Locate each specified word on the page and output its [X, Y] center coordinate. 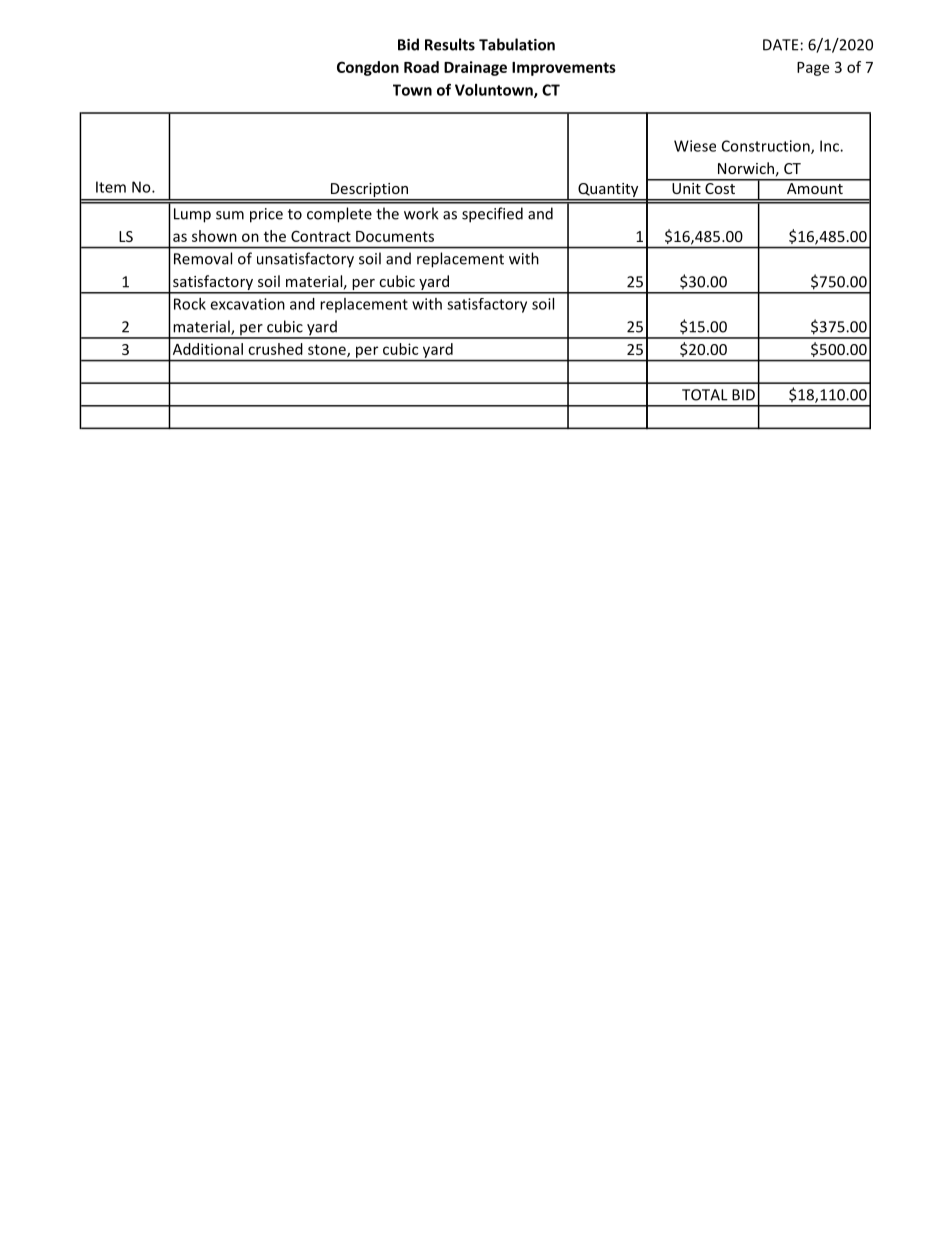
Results [450, 44]
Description [369, 191]
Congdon [368, 68]
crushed [275, 349]
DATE [780, 45]
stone [328, 350]
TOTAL [705, 395]
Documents [395, 236]
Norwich [746, 168]
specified [492, 215]
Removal [203, 258]
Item [111, 187]
